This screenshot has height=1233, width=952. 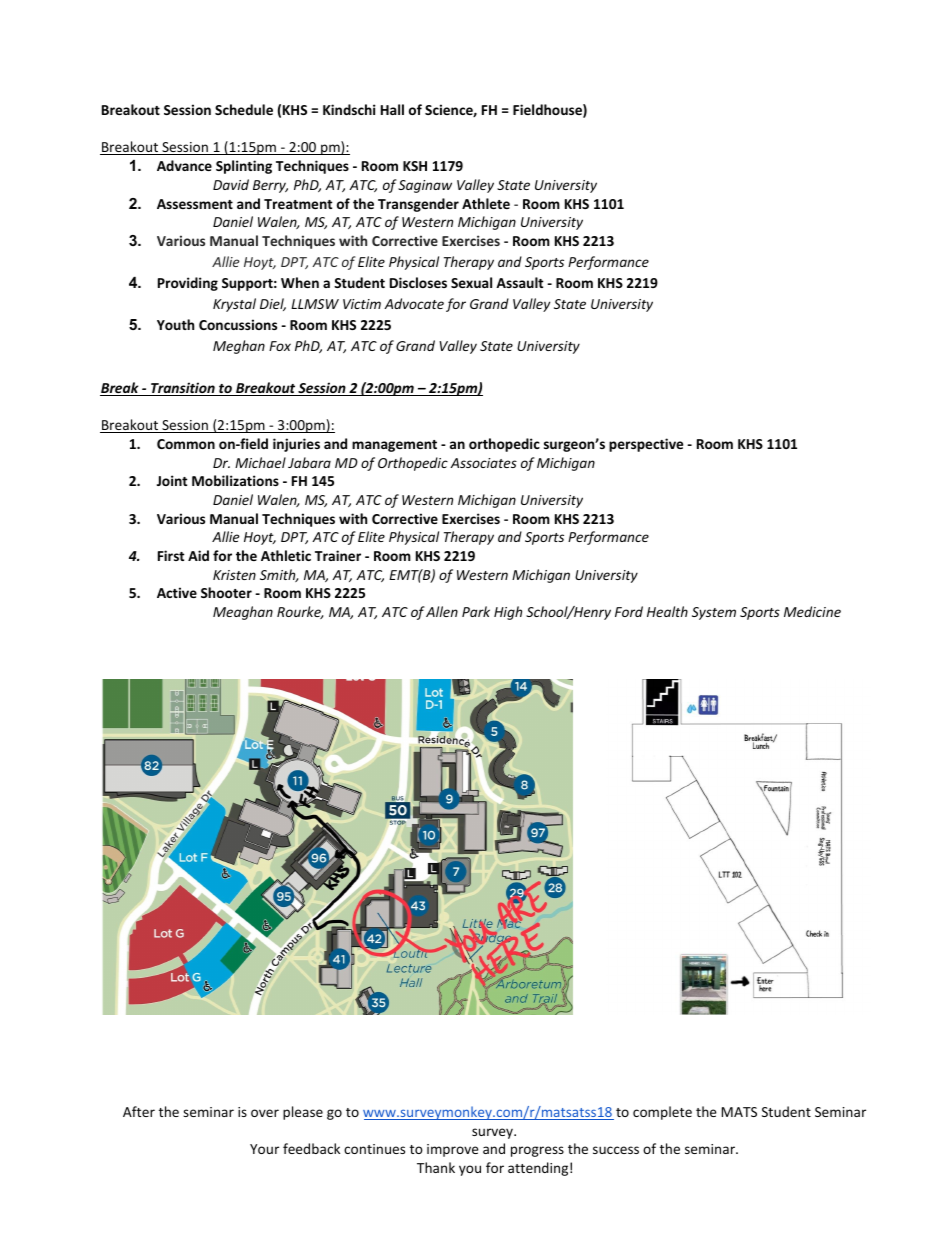 I want to click on Athlete, so click(x=486, y=203).
